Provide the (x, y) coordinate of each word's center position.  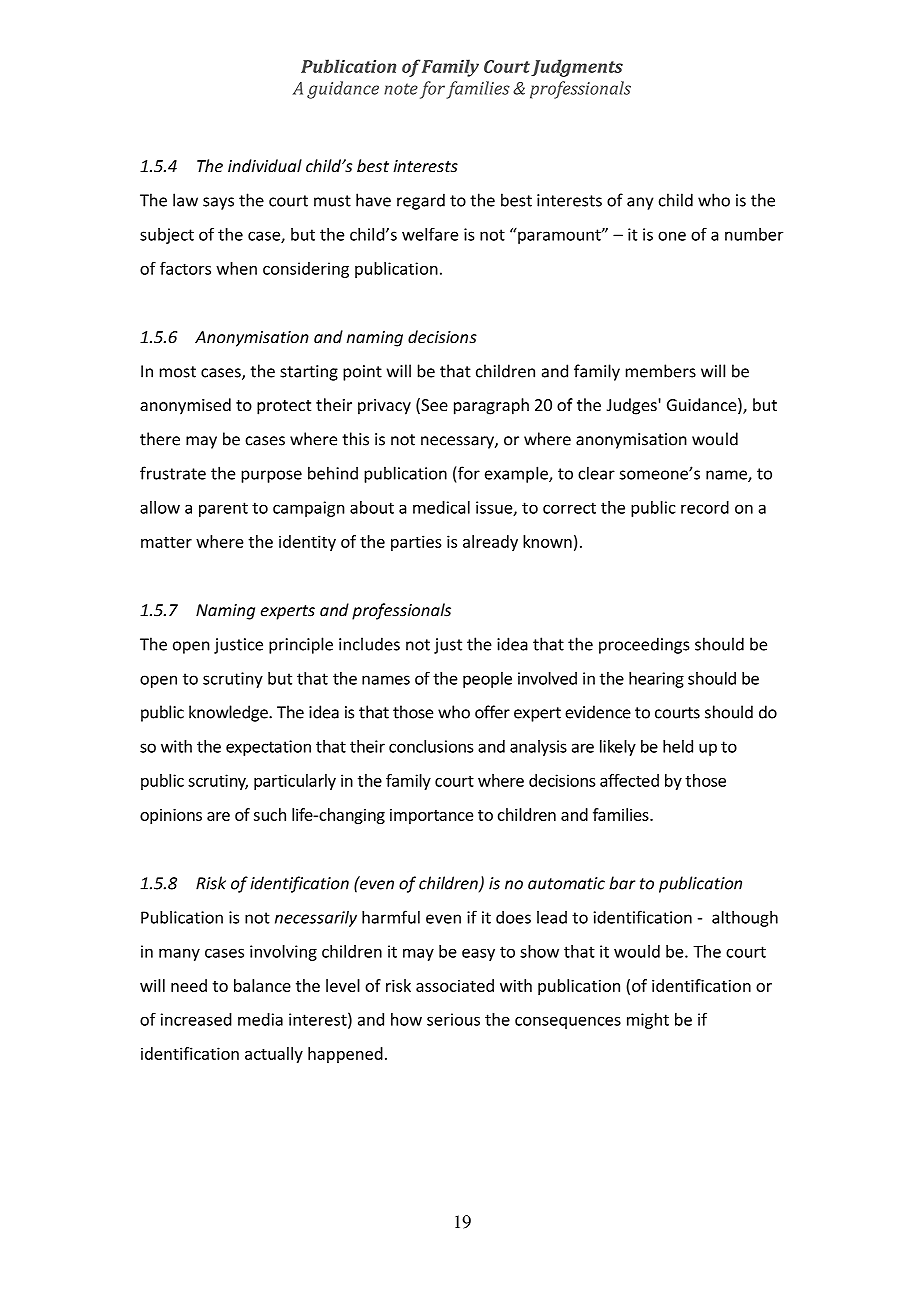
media (260, 1019)
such (270, 814)
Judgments (577, 68)
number (754, 234)
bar (622, 883)
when (236, 268)
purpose (271, 476)
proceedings (644, 645)
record (705, 507)
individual (265, 166)
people (487, 680)
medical (441, 507)
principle (301, 645)
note (401, 89)
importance (431, 816)
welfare (430, 234)
